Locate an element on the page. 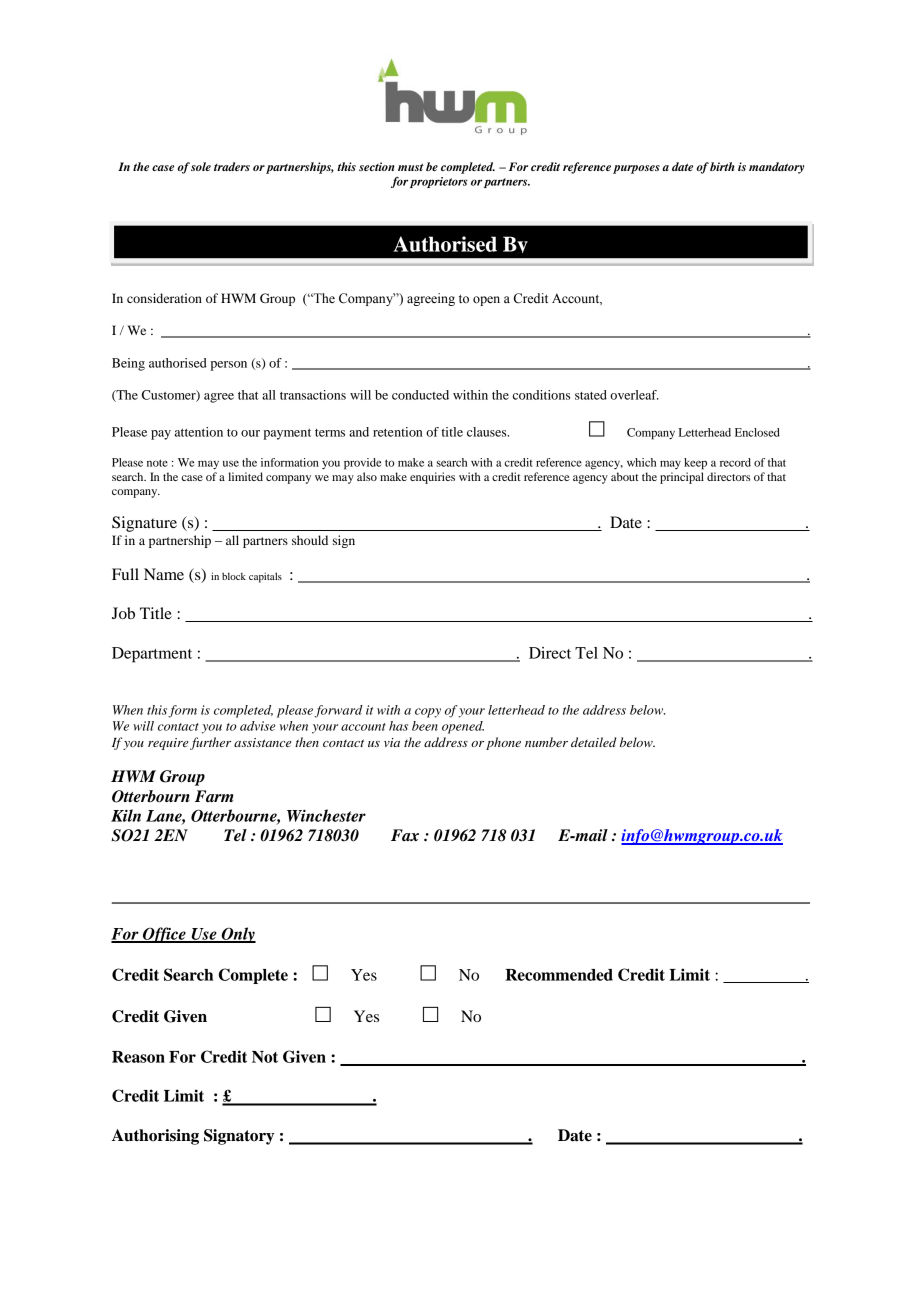  Fax is located at coordinates (405, 835).
